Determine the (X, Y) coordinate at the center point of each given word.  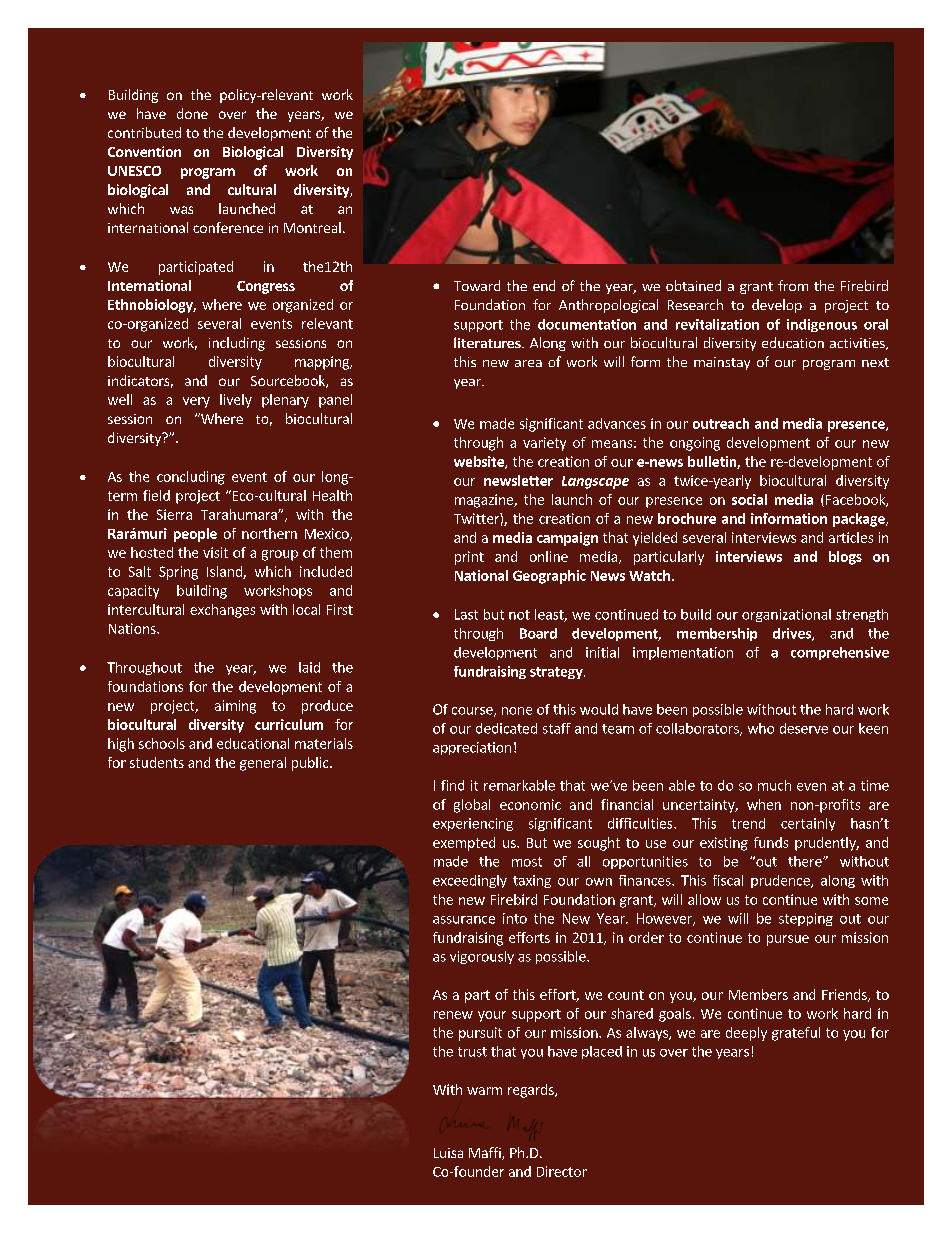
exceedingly (470, 881)
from (793, 285)
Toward (477, 285)
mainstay (722, 363)
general (263, 764)
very (196, 402)
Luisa (448, 1153)
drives (793, 634)
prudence (781, 881)
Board (538, 633)
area (528, 363)
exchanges (222, 611)
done (192, 113)
